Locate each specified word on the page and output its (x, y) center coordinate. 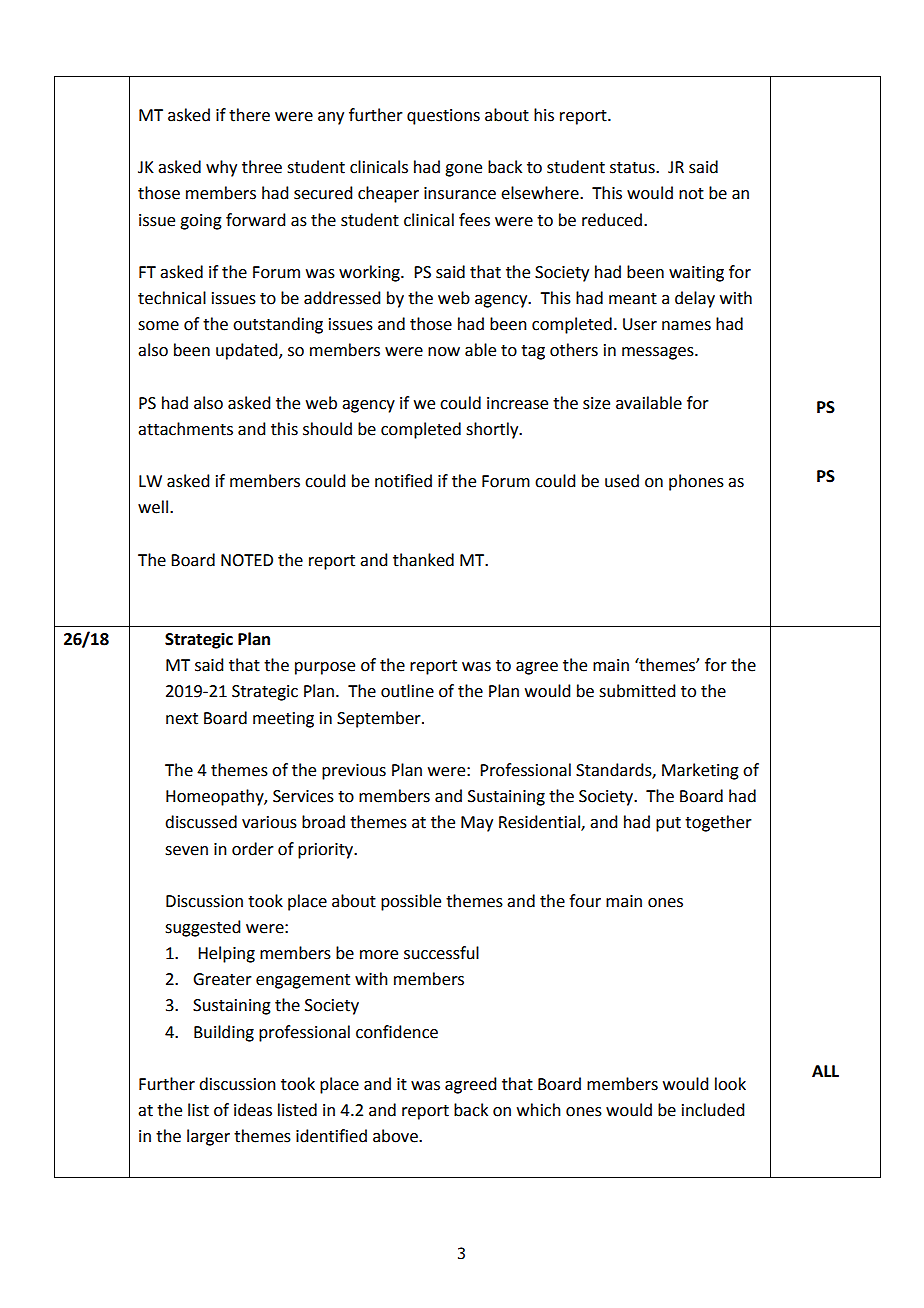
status (633, 168)
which (539, 1110)
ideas (253, 1110)
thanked (423, 560)
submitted (637, 691)
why (221, 168)
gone (463, 170)
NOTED (247, 560)
